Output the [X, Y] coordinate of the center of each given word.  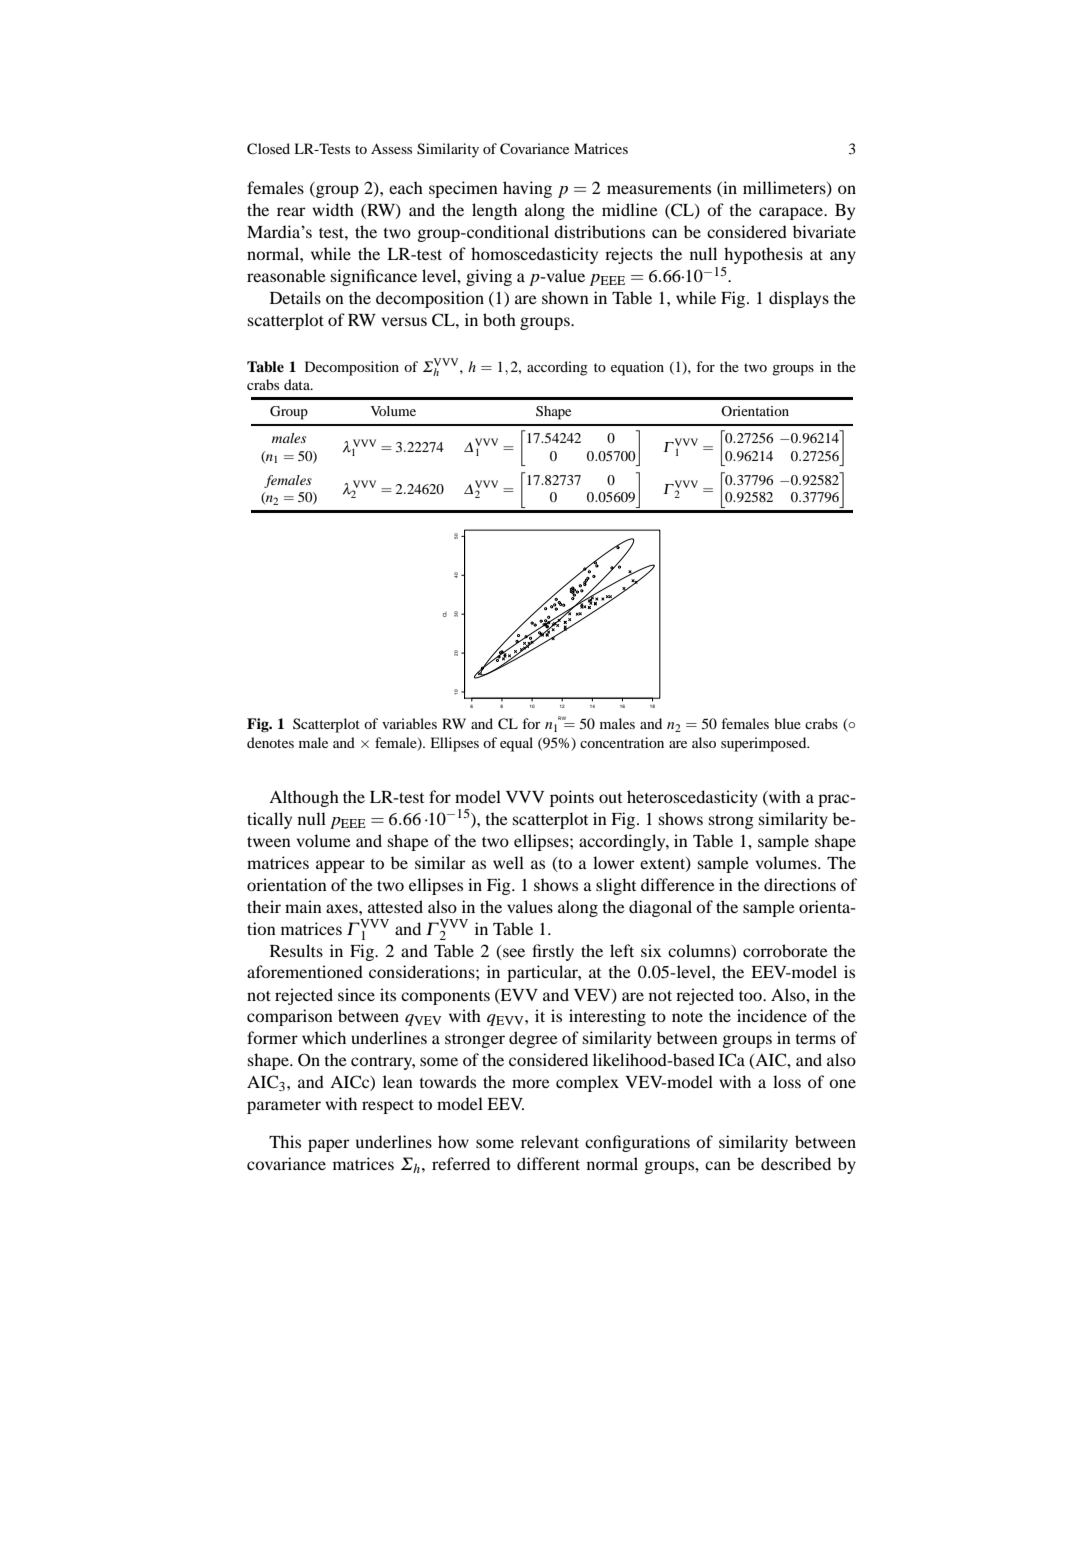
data [298, 384]
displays [799, 299]
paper [329, 1145]
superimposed [765, 744]
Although [304, 798]
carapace [792, 213]
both [499, 319]
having [527, 189]
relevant [550, 1141]
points [572, 798]
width [333, 209]
